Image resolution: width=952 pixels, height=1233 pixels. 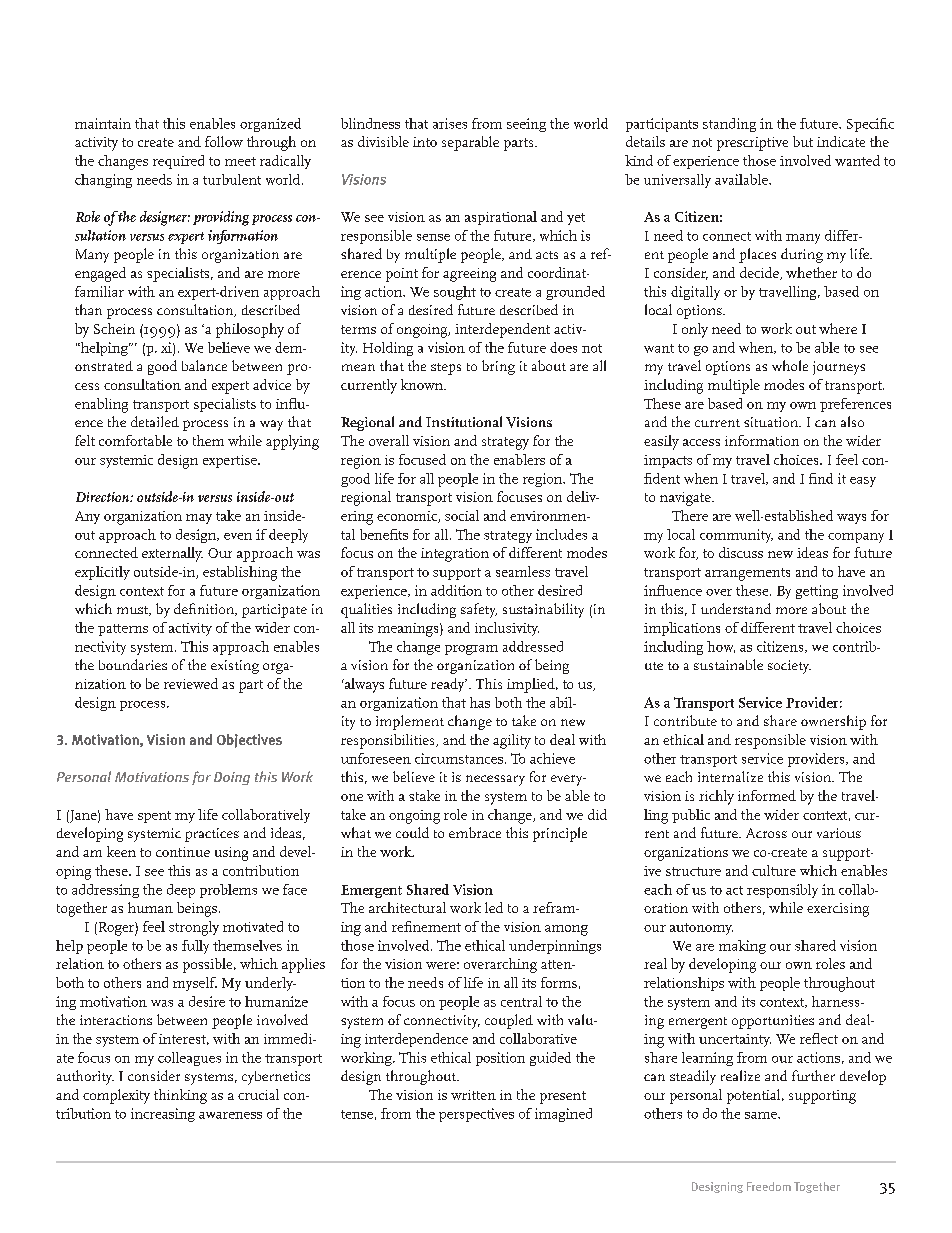 I want to click on increasing, so click(x=163, y=1115).
